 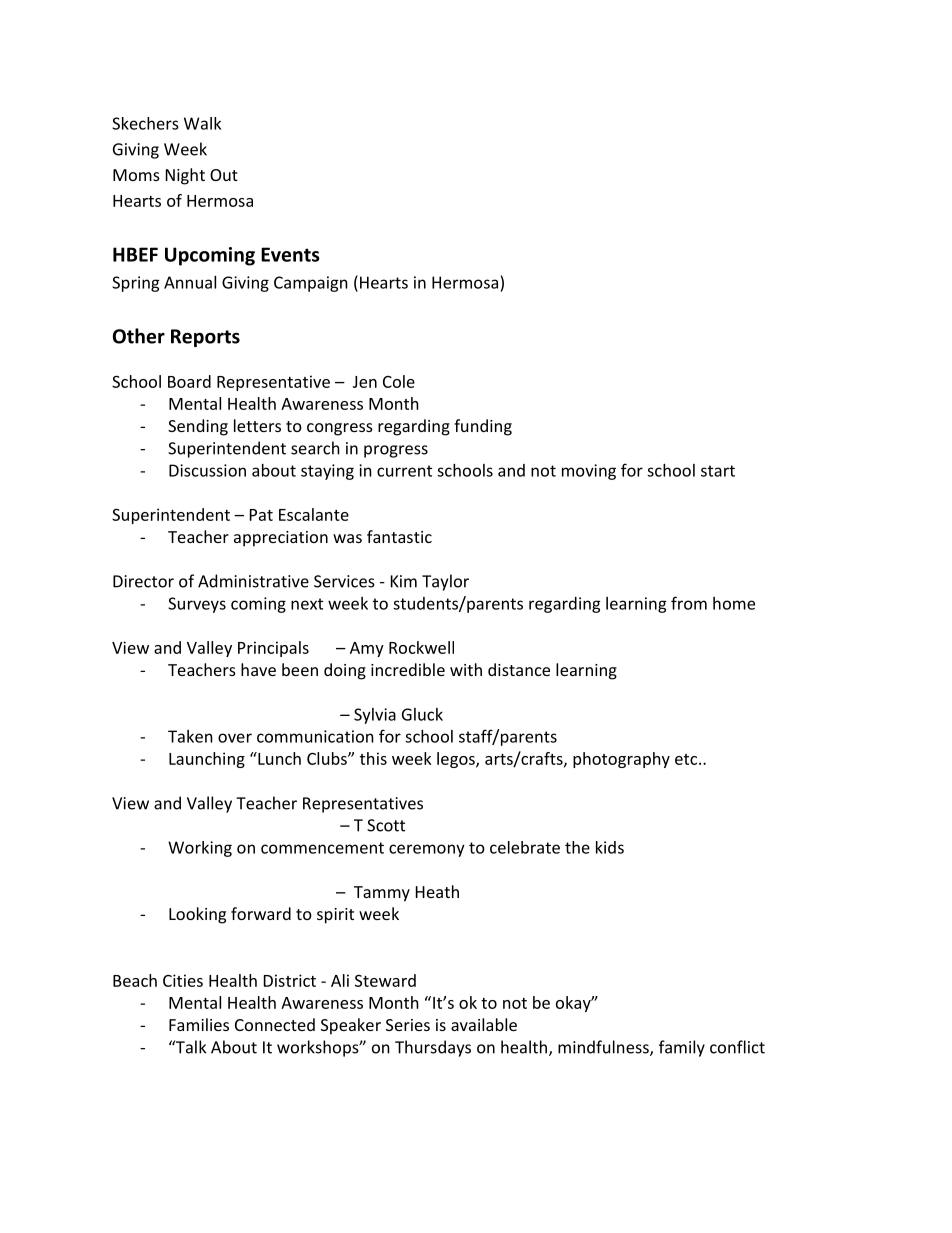 I want to click on Board, so click(x=189, y=381).
